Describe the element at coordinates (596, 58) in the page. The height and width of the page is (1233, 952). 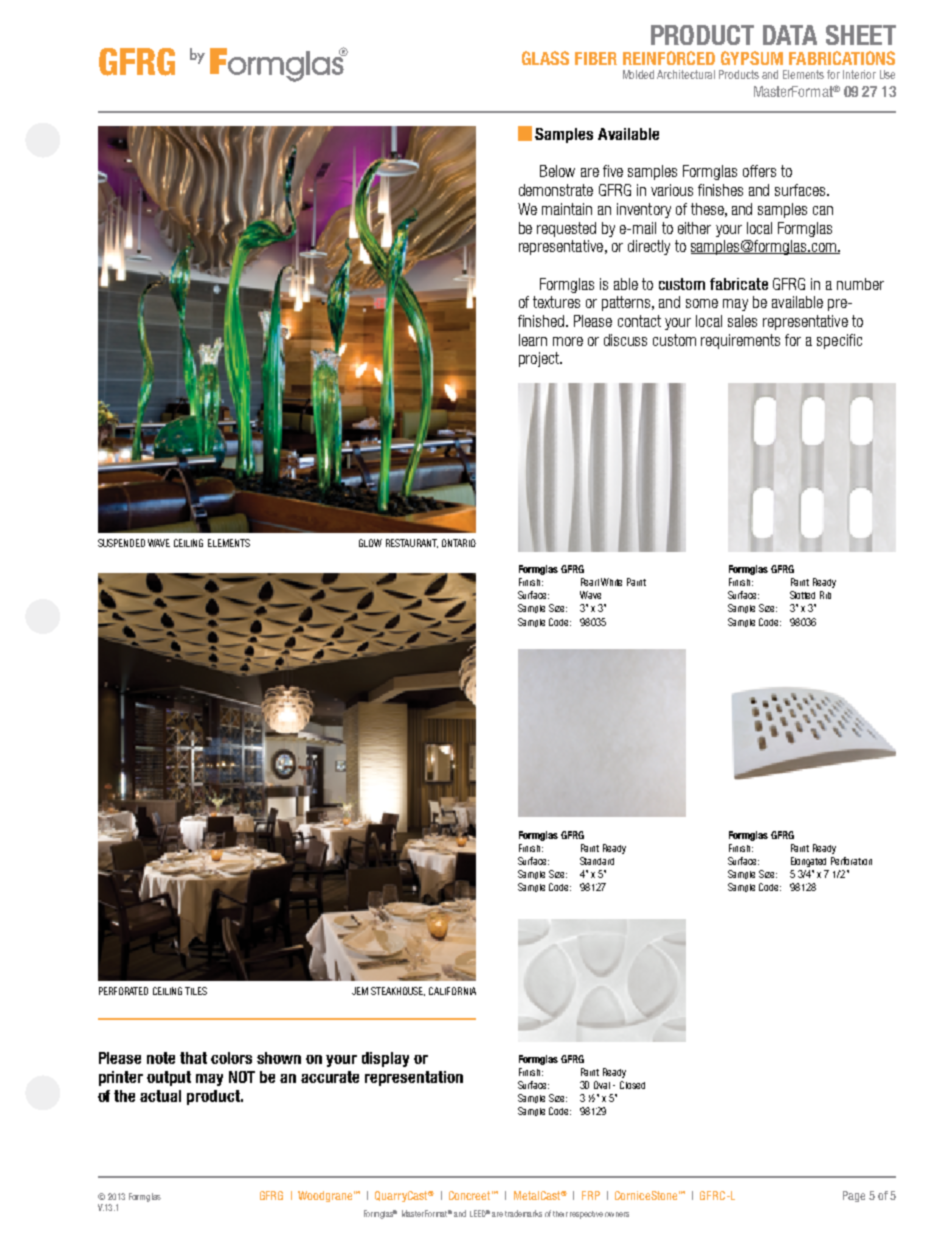
I see `FIBER` at that location.
